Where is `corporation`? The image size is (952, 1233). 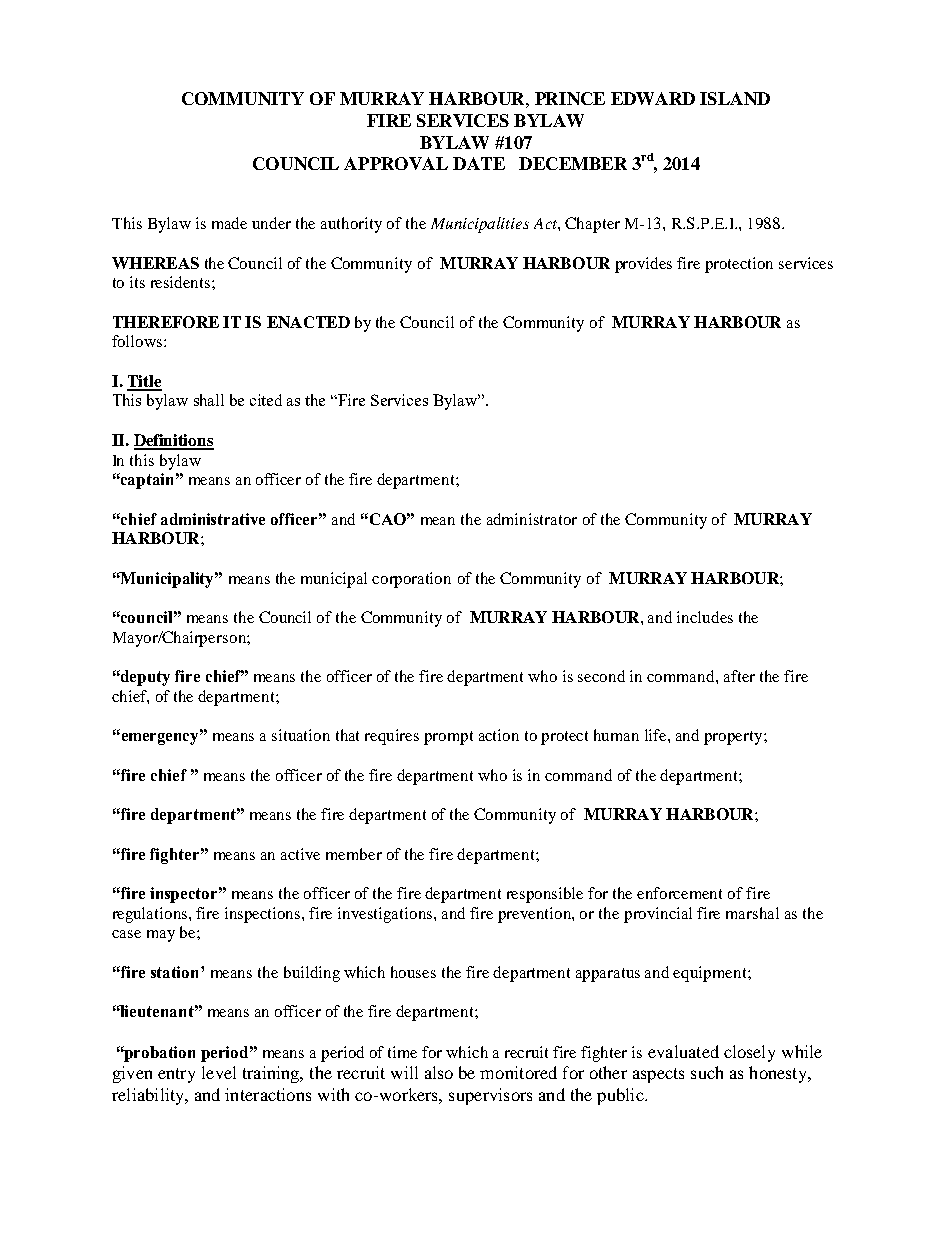 corporation is located at coordinates (411, 580).
